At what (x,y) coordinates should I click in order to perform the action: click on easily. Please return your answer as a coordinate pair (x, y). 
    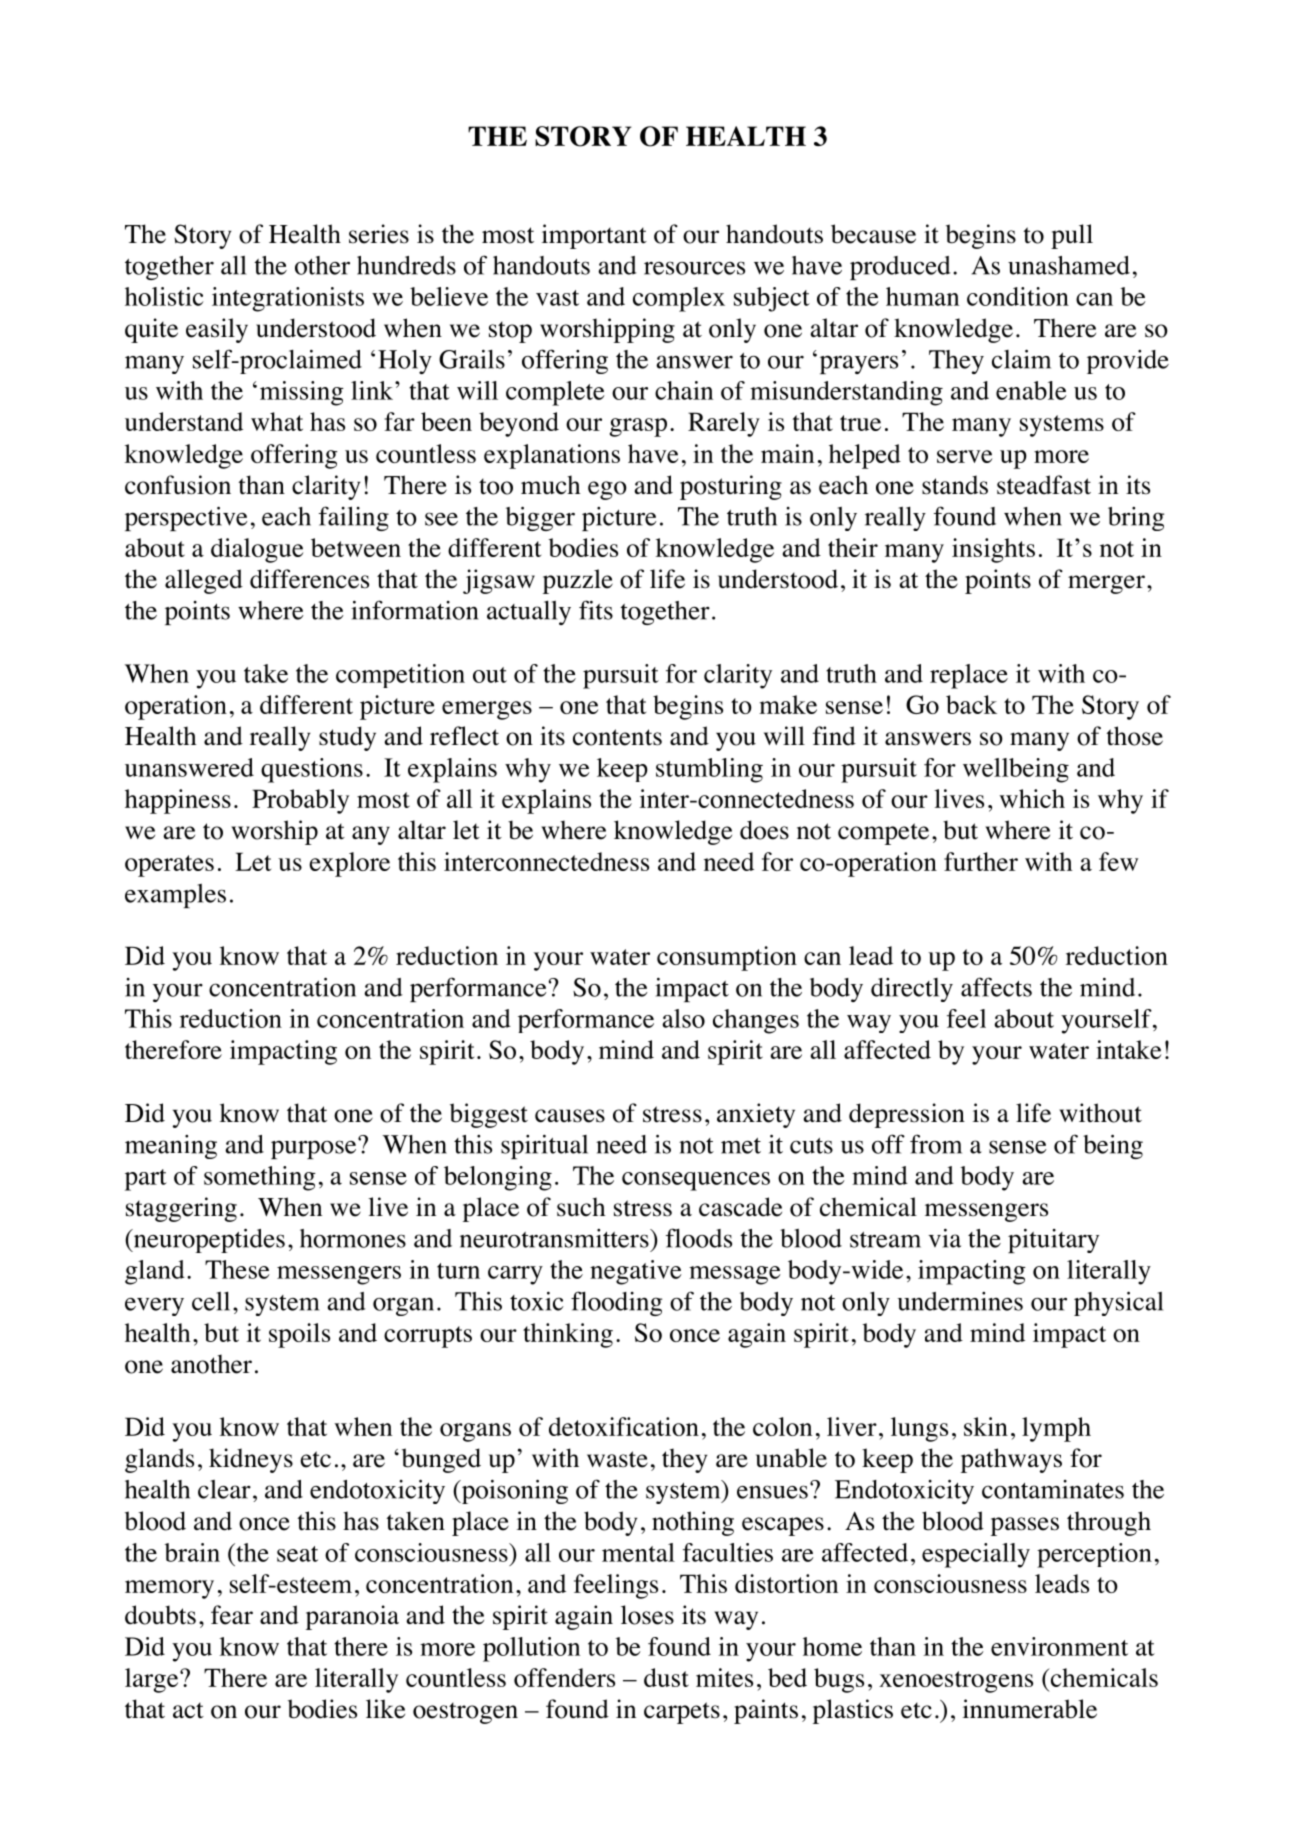
    Looking at the image, I should click on (217, 330).
